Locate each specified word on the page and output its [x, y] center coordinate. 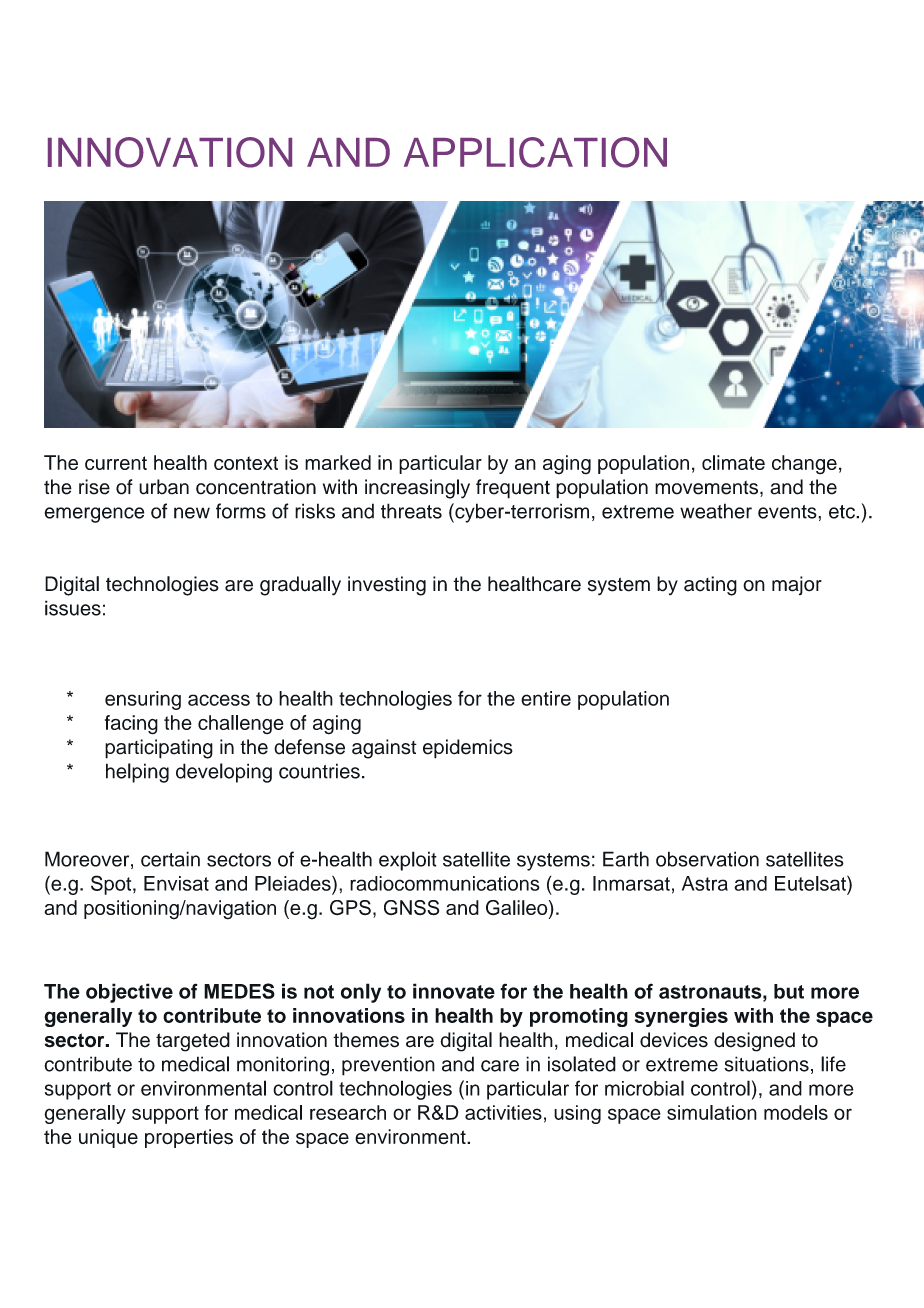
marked [338, 462]
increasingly [417, 489]
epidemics [468, 749]
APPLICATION [535, 152]
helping [137, 773]
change [804, 465]
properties [189, 1138]
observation [707, 859]
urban [164, 487]
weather [716, 511]
